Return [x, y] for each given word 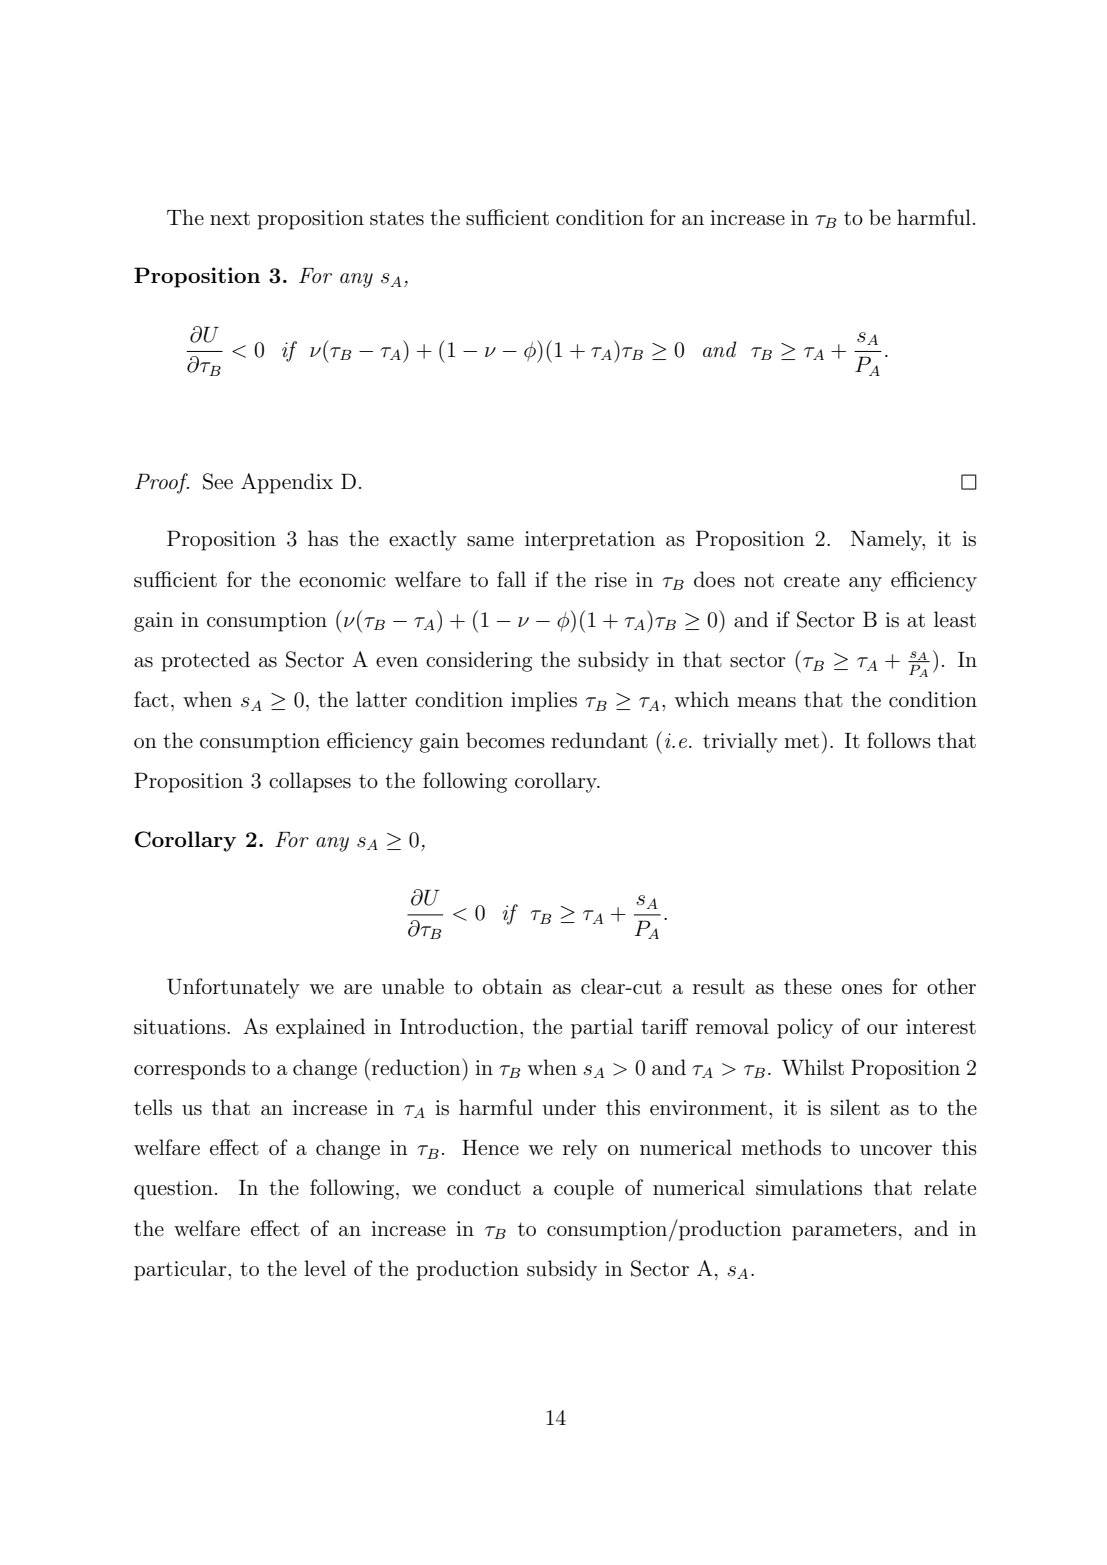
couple [584, 1189]
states [397, 218]
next [230, 218]
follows [899, 740]
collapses [310, 782]
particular [181, 1270]
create [812, 580]
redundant [599, 740]
